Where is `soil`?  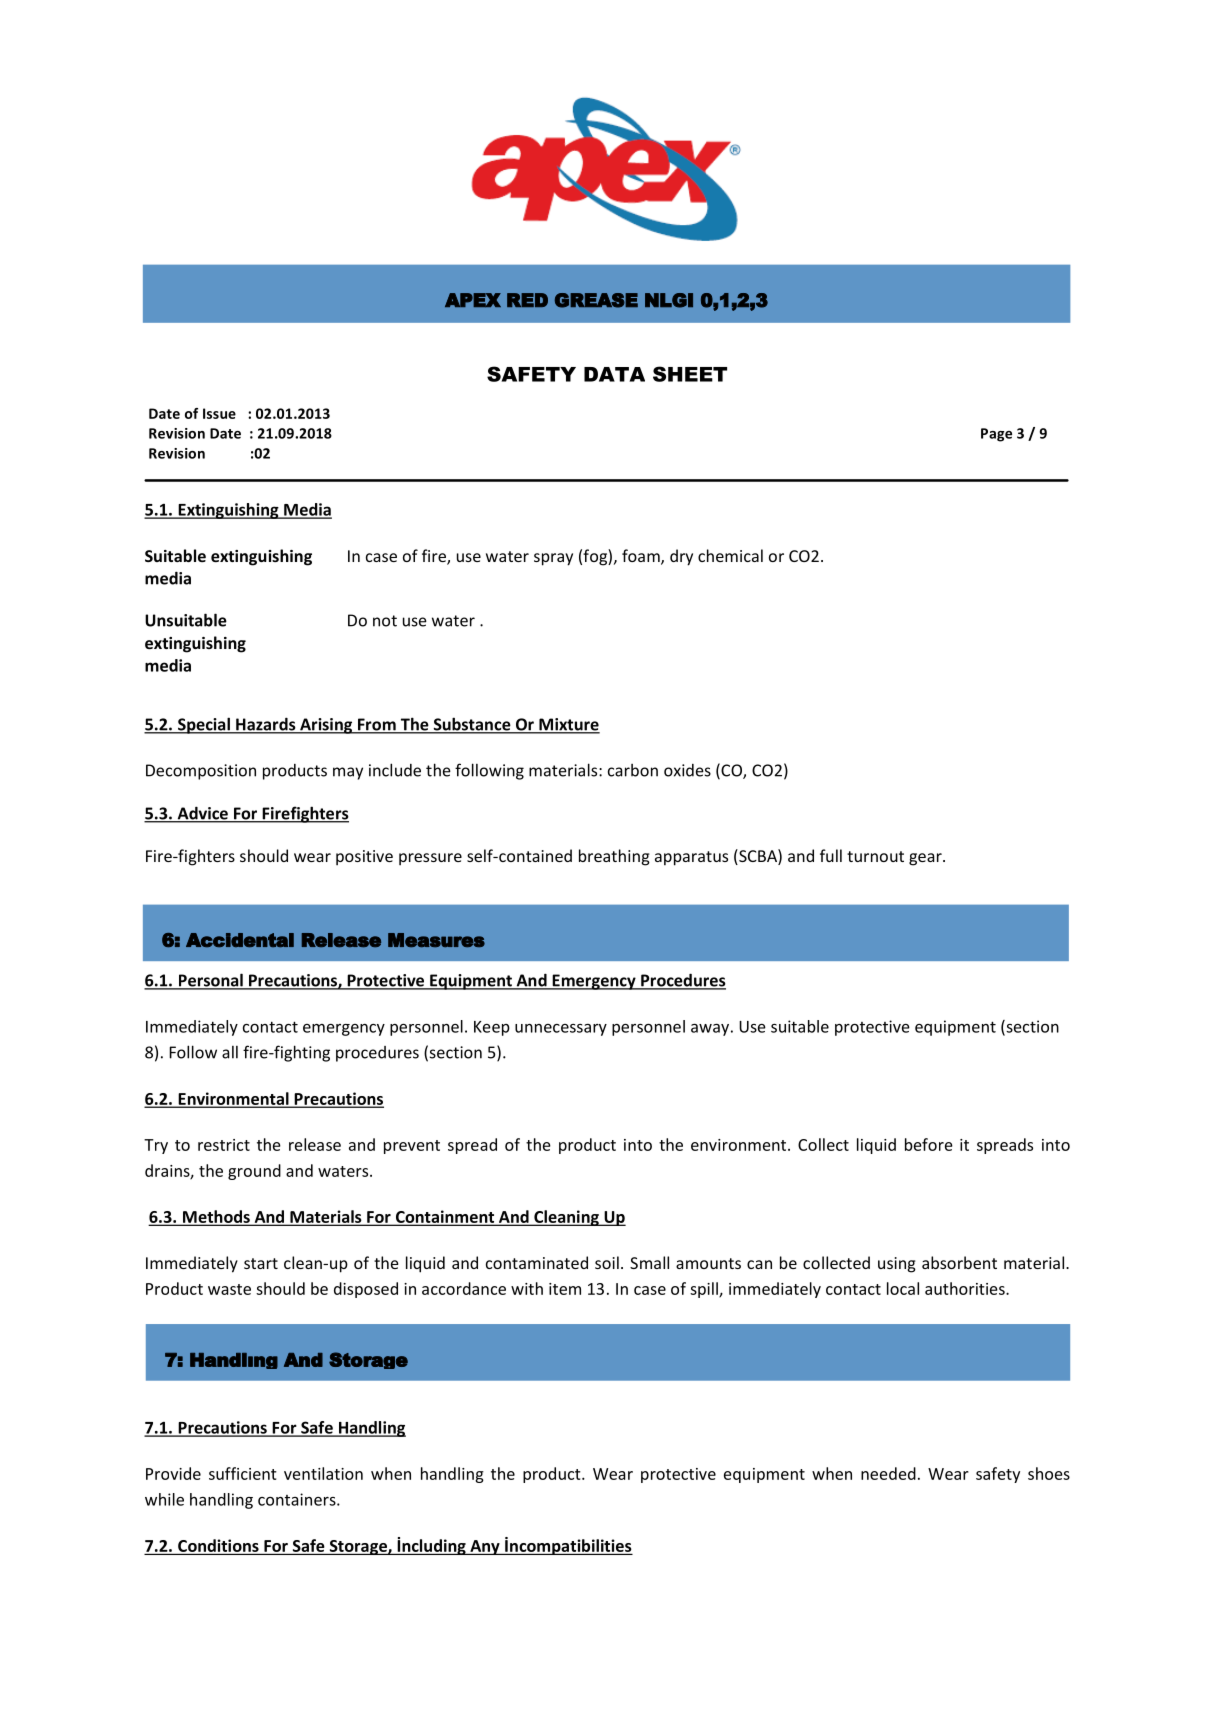
soil is located at coordinates (607, 1262).
